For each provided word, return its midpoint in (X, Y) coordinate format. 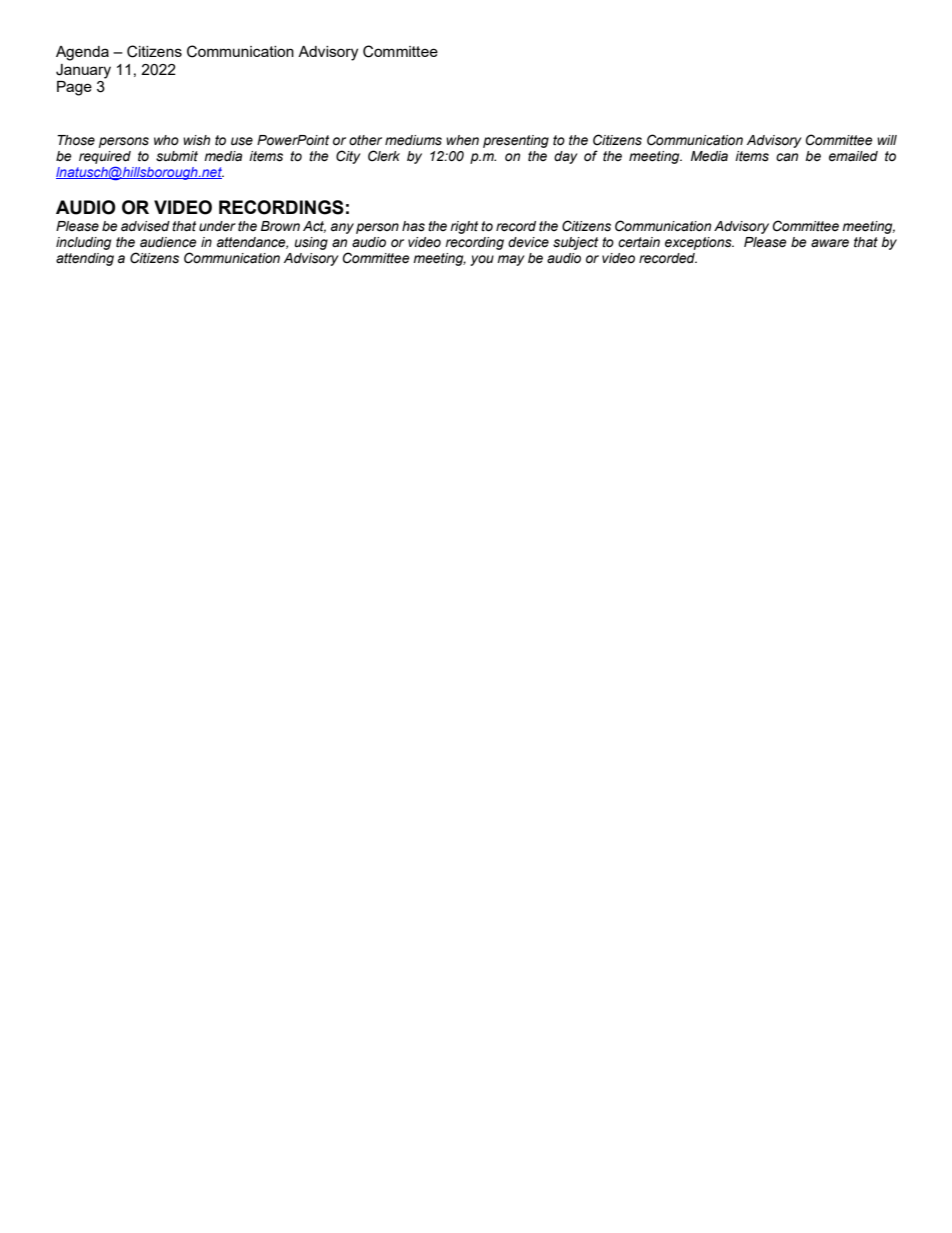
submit (177, 156)
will (887, 140)
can (787, 157)
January (83, 71)
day (566, 157)
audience (168, 242)
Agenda (82, 53)
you (482, 260)
